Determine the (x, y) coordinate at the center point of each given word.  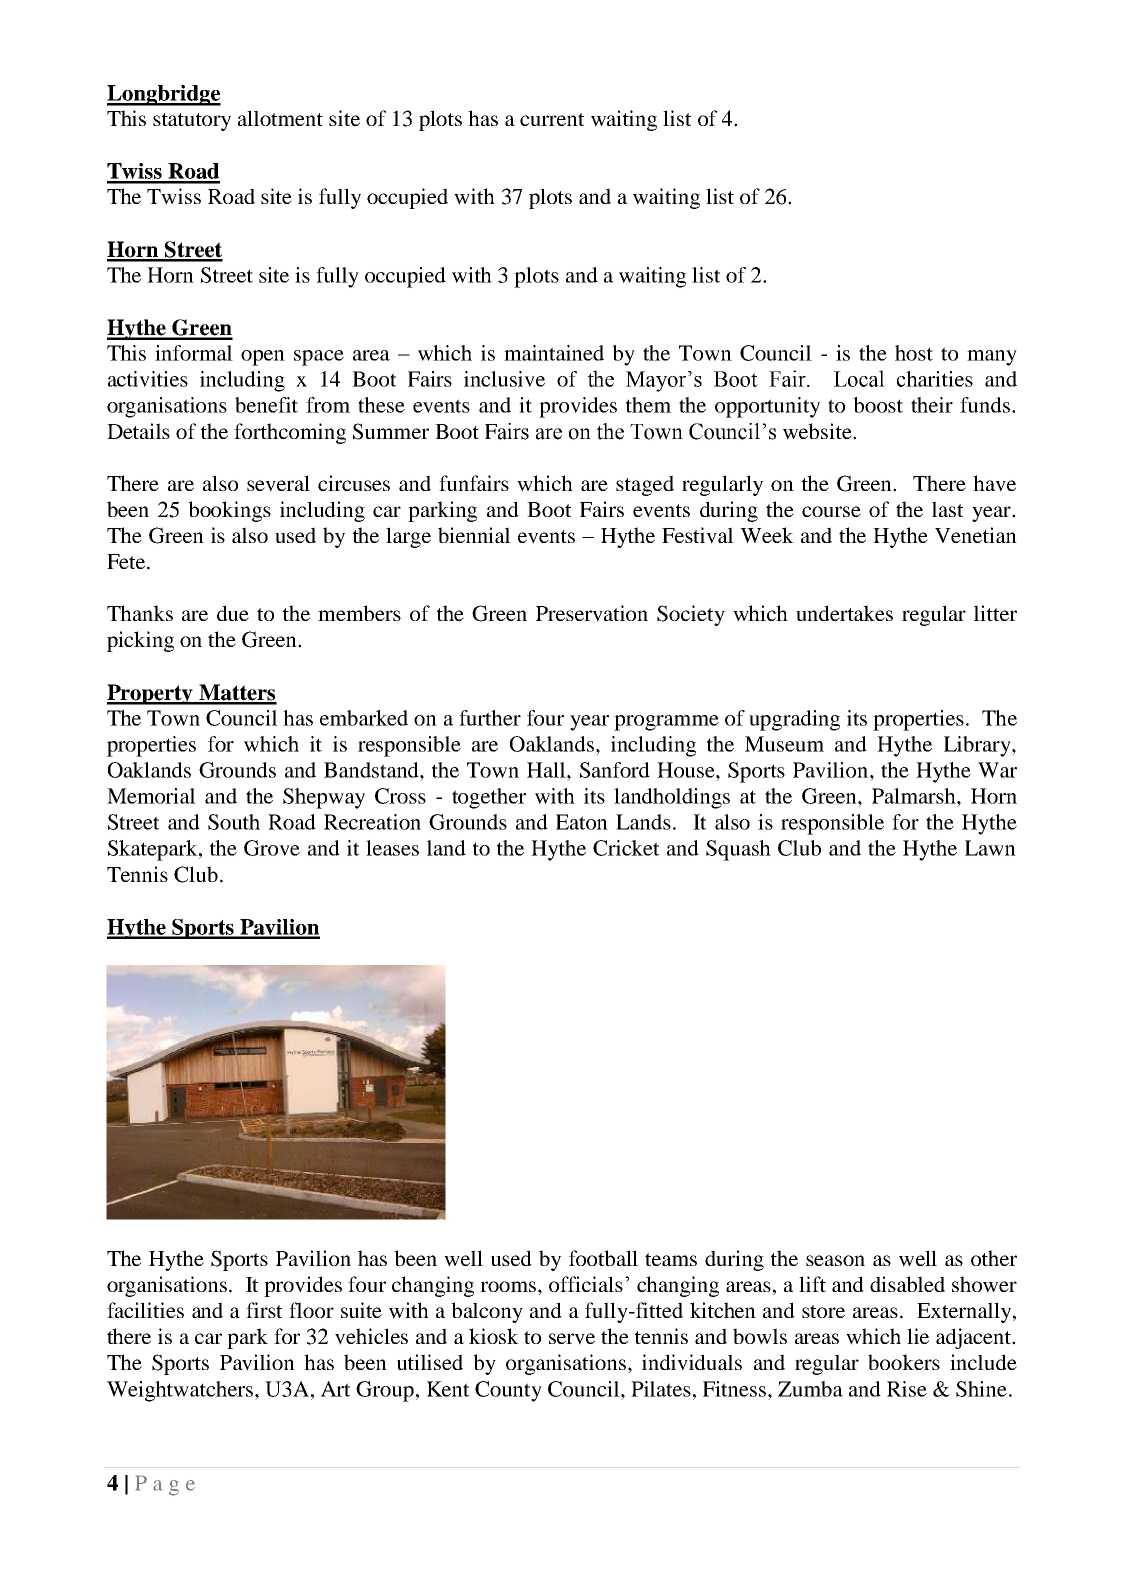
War (997, 770)
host (914, 353)
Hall (547, 770)
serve (572, 1339)
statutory (192, 122)
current (552, 119)
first (264, 1310)
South (234, 822)
